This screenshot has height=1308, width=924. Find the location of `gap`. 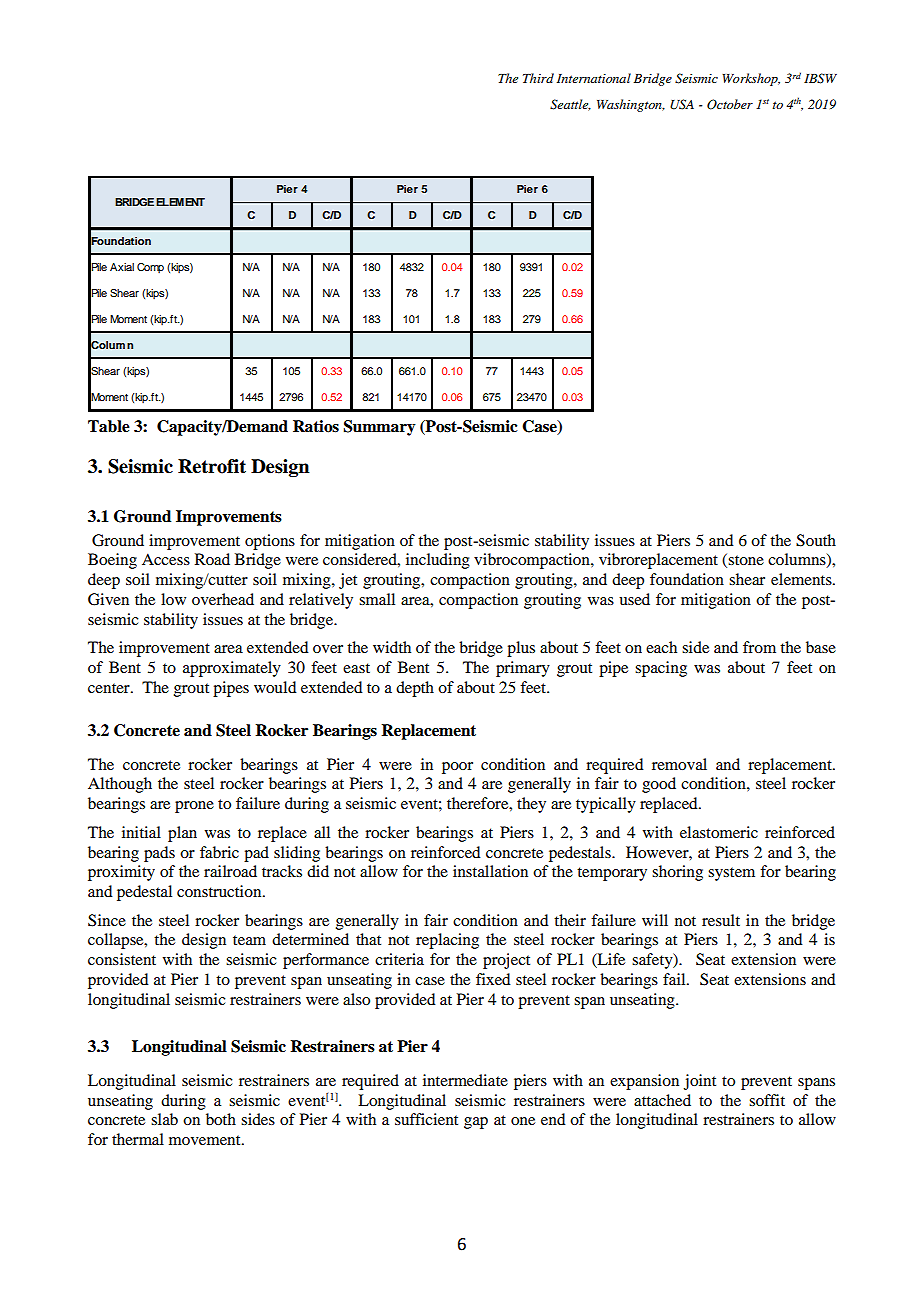

gap is located at coordinates (476, 1123).
